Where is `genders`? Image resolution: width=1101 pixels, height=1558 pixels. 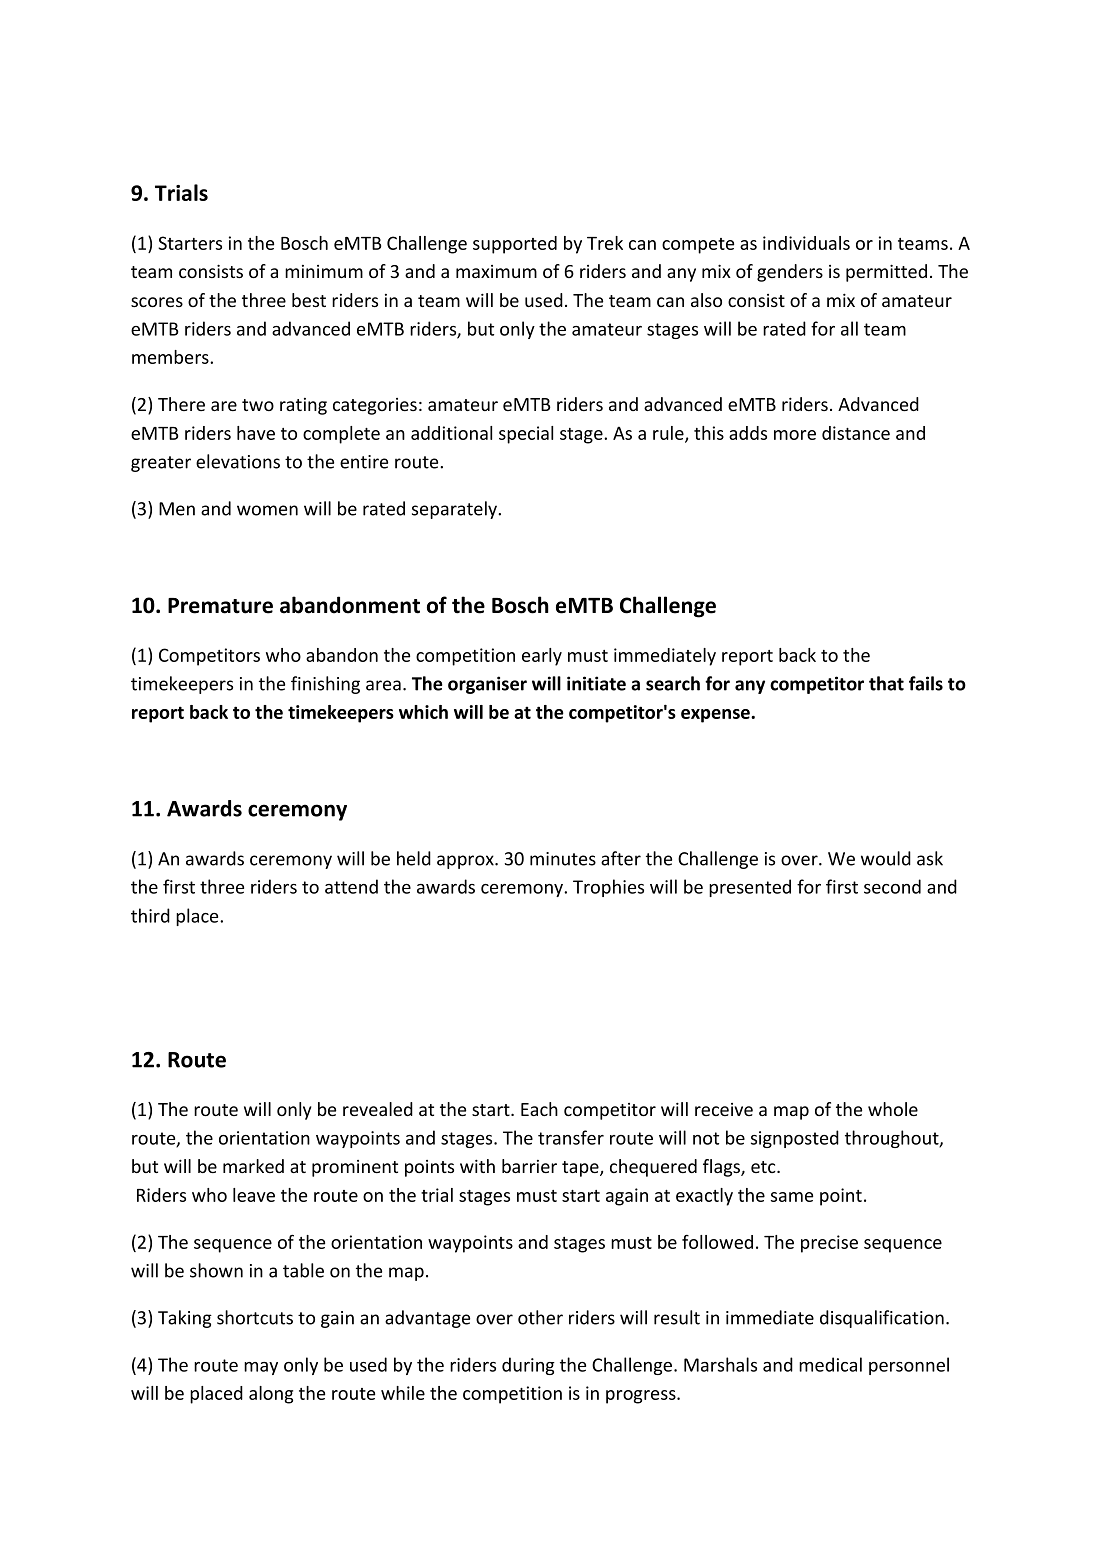 genders is located at coordinates (790, 273).
